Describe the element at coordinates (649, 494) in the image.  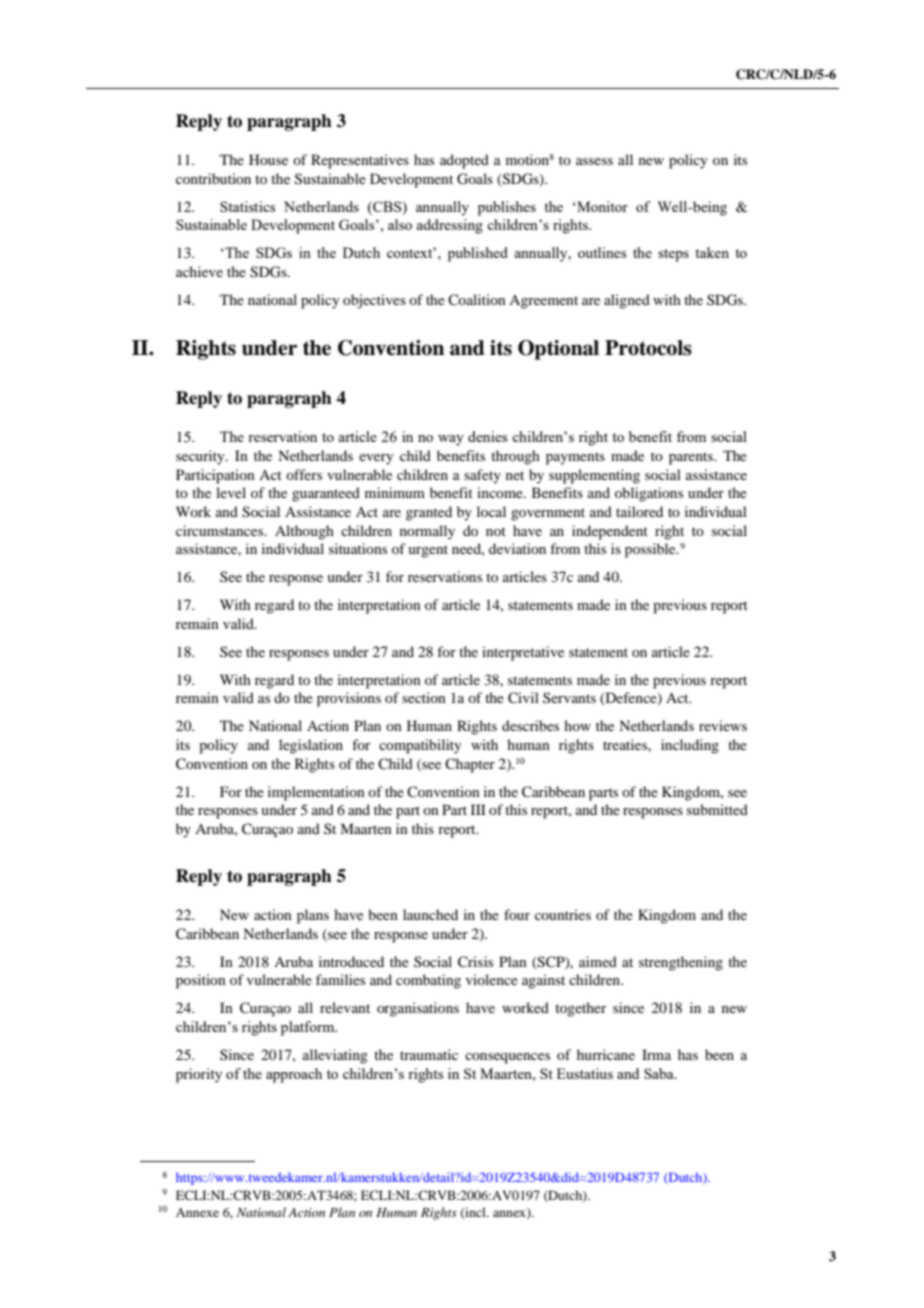
I see `obligations` at that location.
